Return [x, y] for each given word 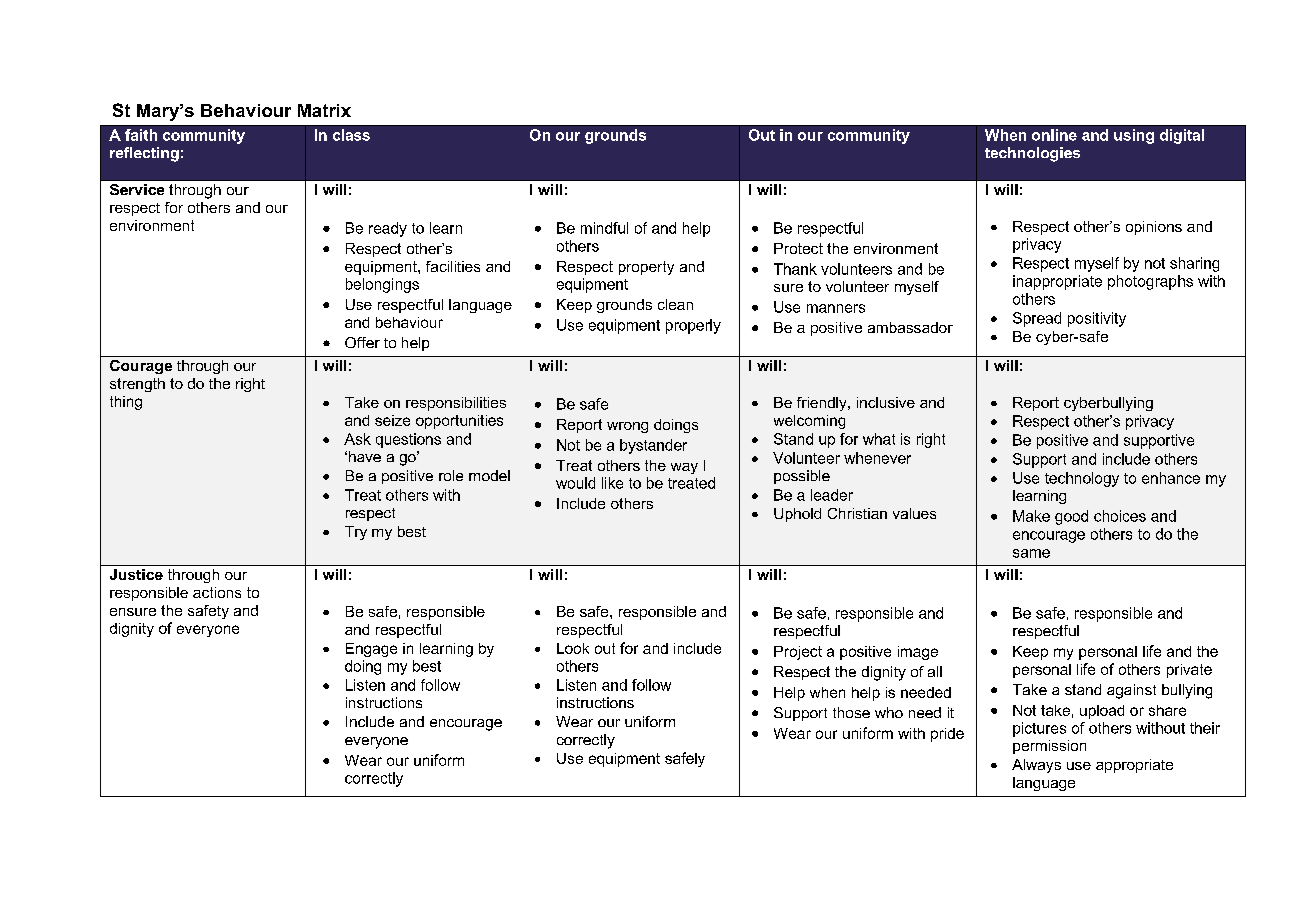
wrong [627, 427]
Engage [371, 650]
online [1054, 135]
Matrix [324, 110]
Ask [357, 439]
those [851, 712]
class [351, 135]
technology [1082, 479]
